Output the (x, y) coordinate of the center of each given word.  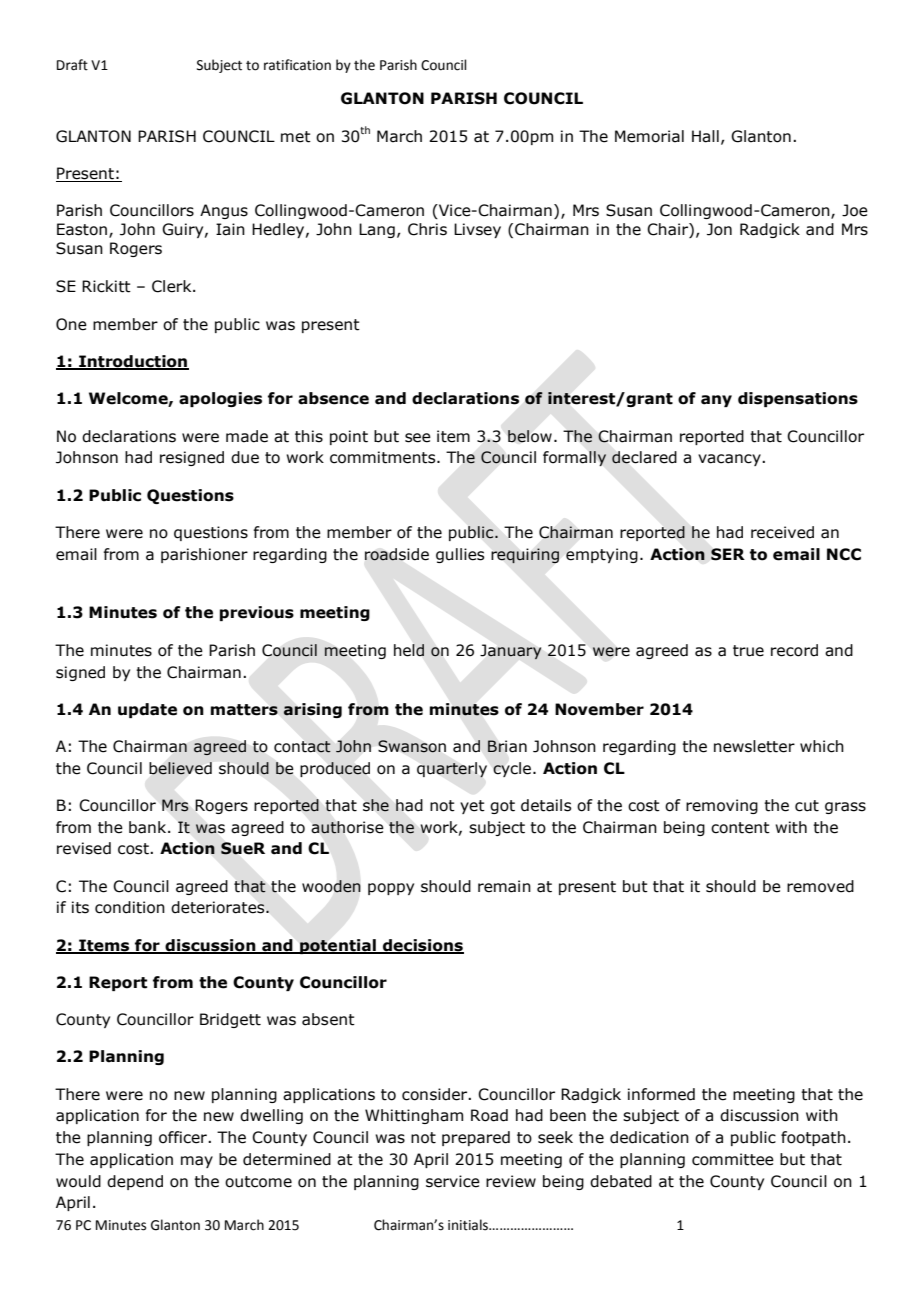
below (530, 436)
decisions (422, 946)
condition (130, 907)
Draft (72, 65)
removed (820, 886)
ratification (297, 65)
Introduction (133, 362)
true (748, 651)
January (510, 651)
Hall (705, 136)
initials (469, 1225)
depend (135, 1182)
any (716, 401)
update (147, 710)
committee (733, 1159)
